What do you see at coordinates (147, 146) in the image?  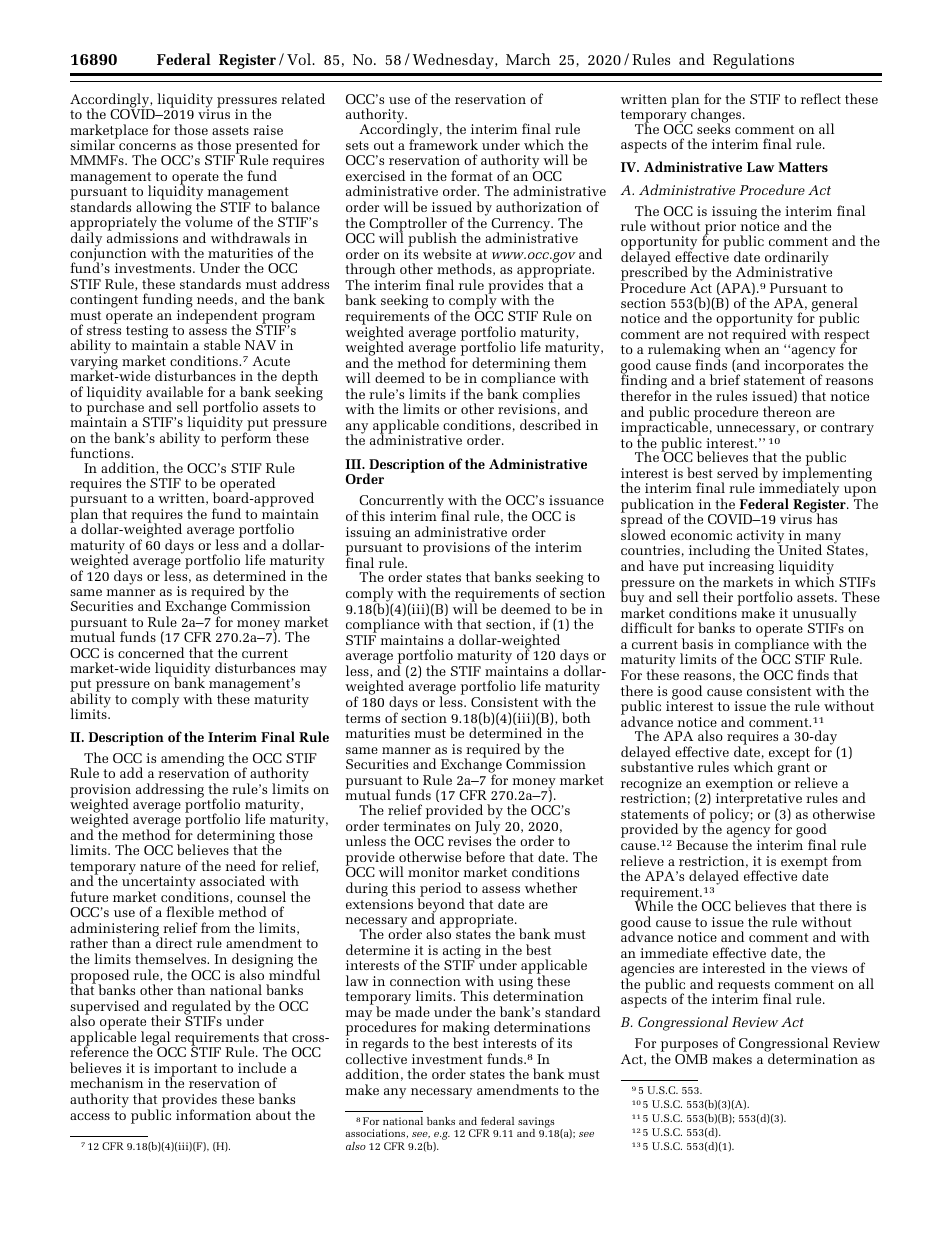 I see `concerns` at bounding box center [147, 146].
